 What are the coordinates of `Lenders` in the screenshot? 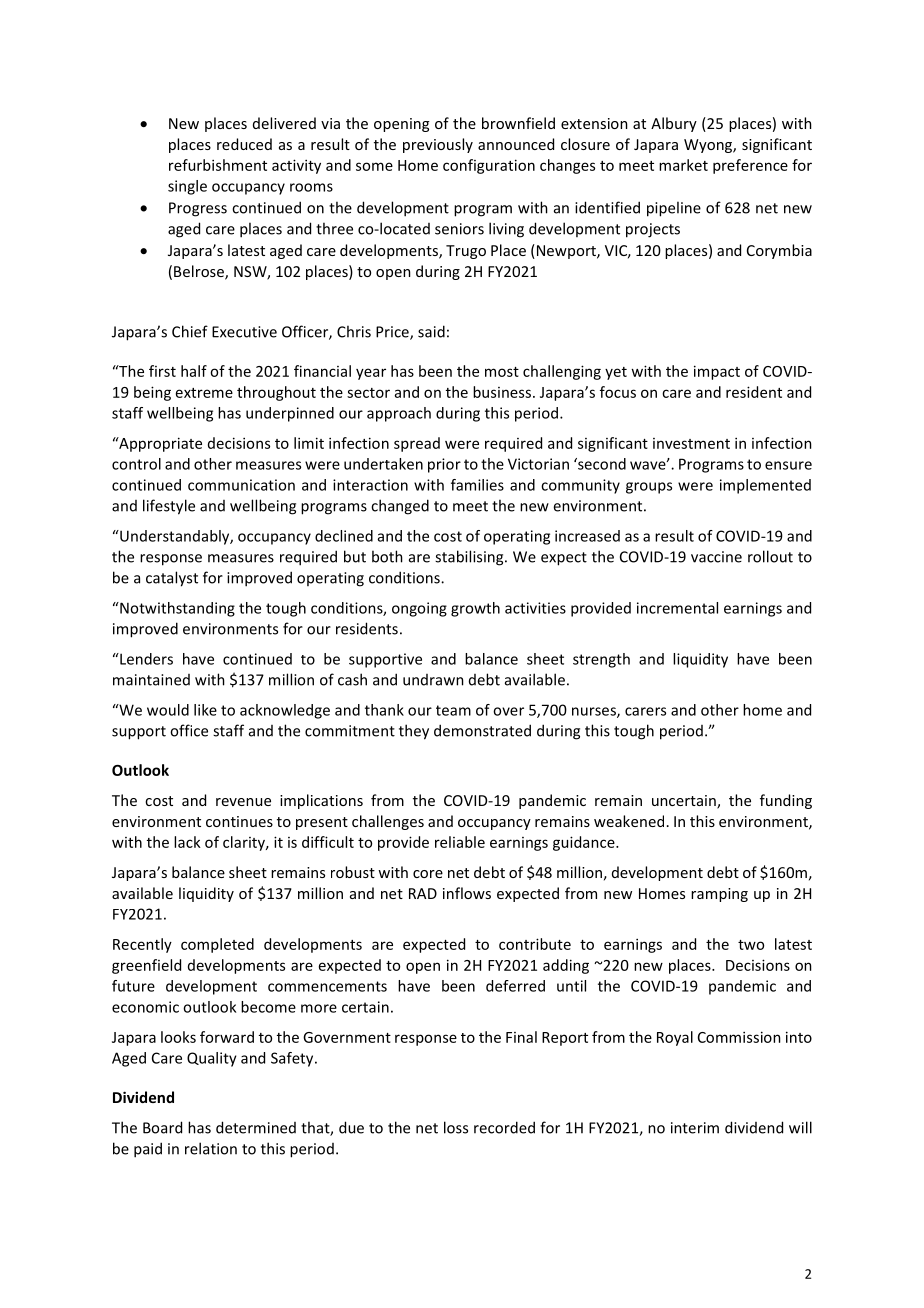 It's located at (145, 659).
